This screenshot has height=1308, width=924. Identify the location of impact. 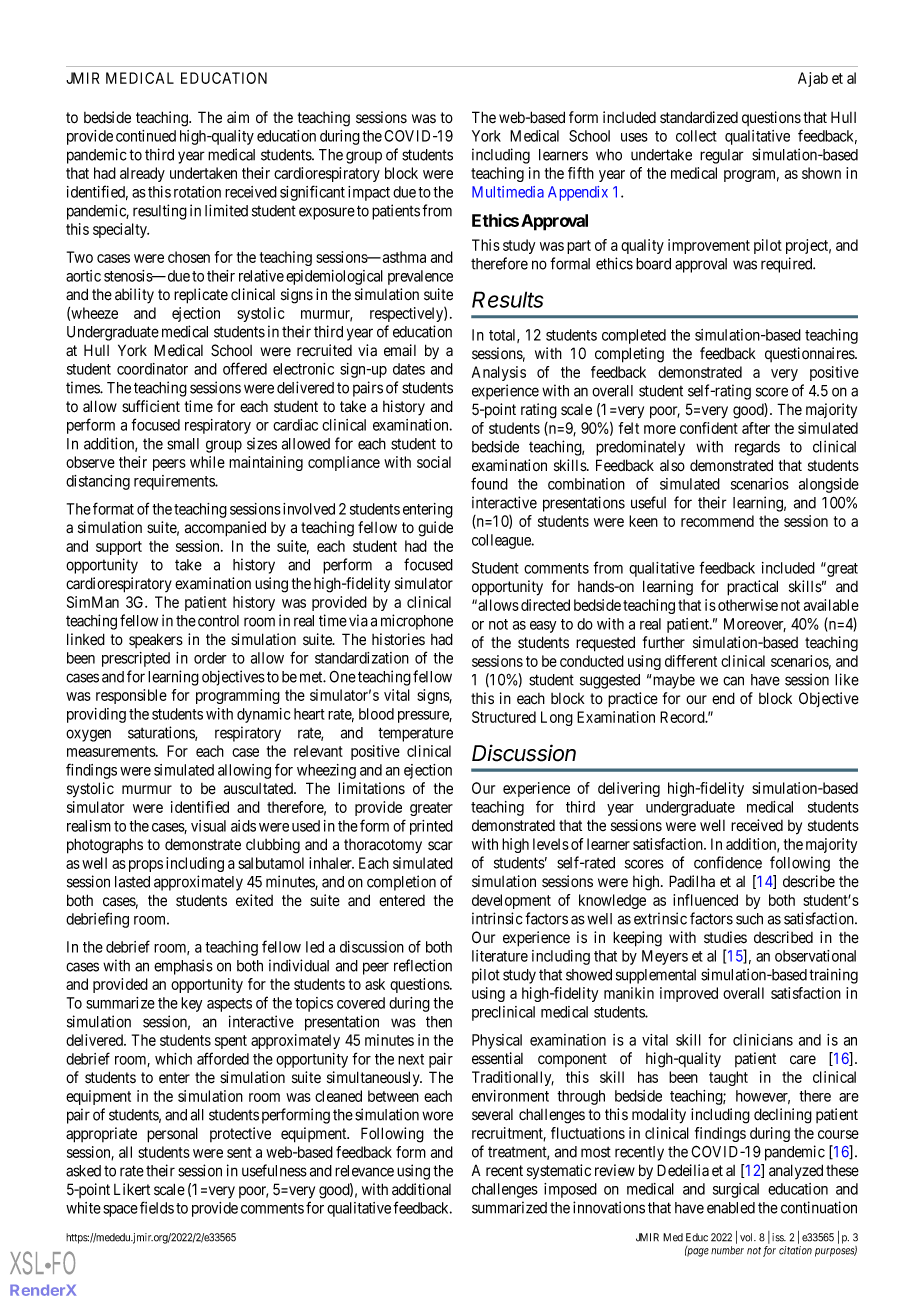
(369, 193).
